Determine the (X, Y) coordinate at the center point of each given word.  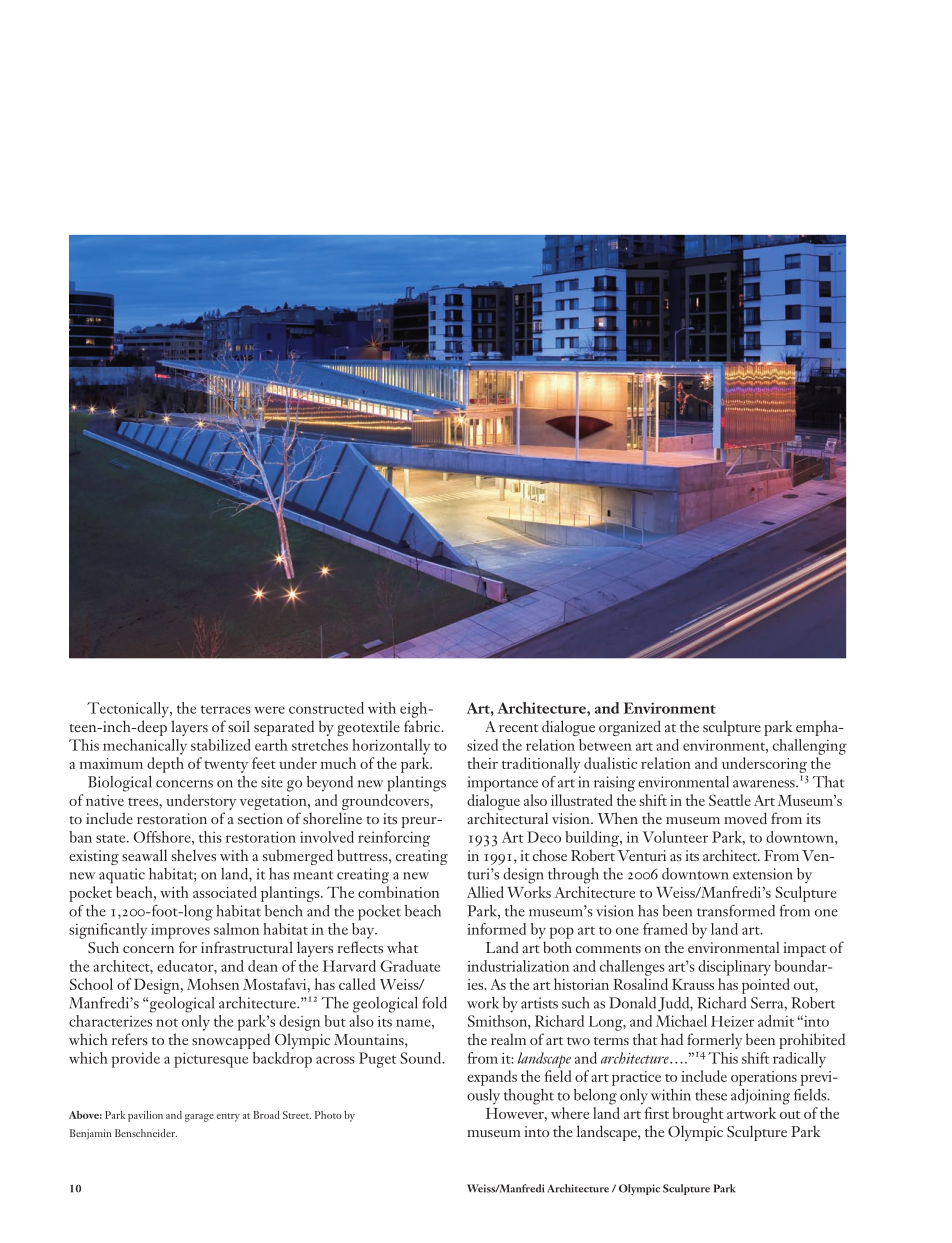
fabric (423, 726)
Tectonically (129, 710)
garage (199, 1118)
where (570, 1113)
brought (698, 1115)
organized (630, 728)
